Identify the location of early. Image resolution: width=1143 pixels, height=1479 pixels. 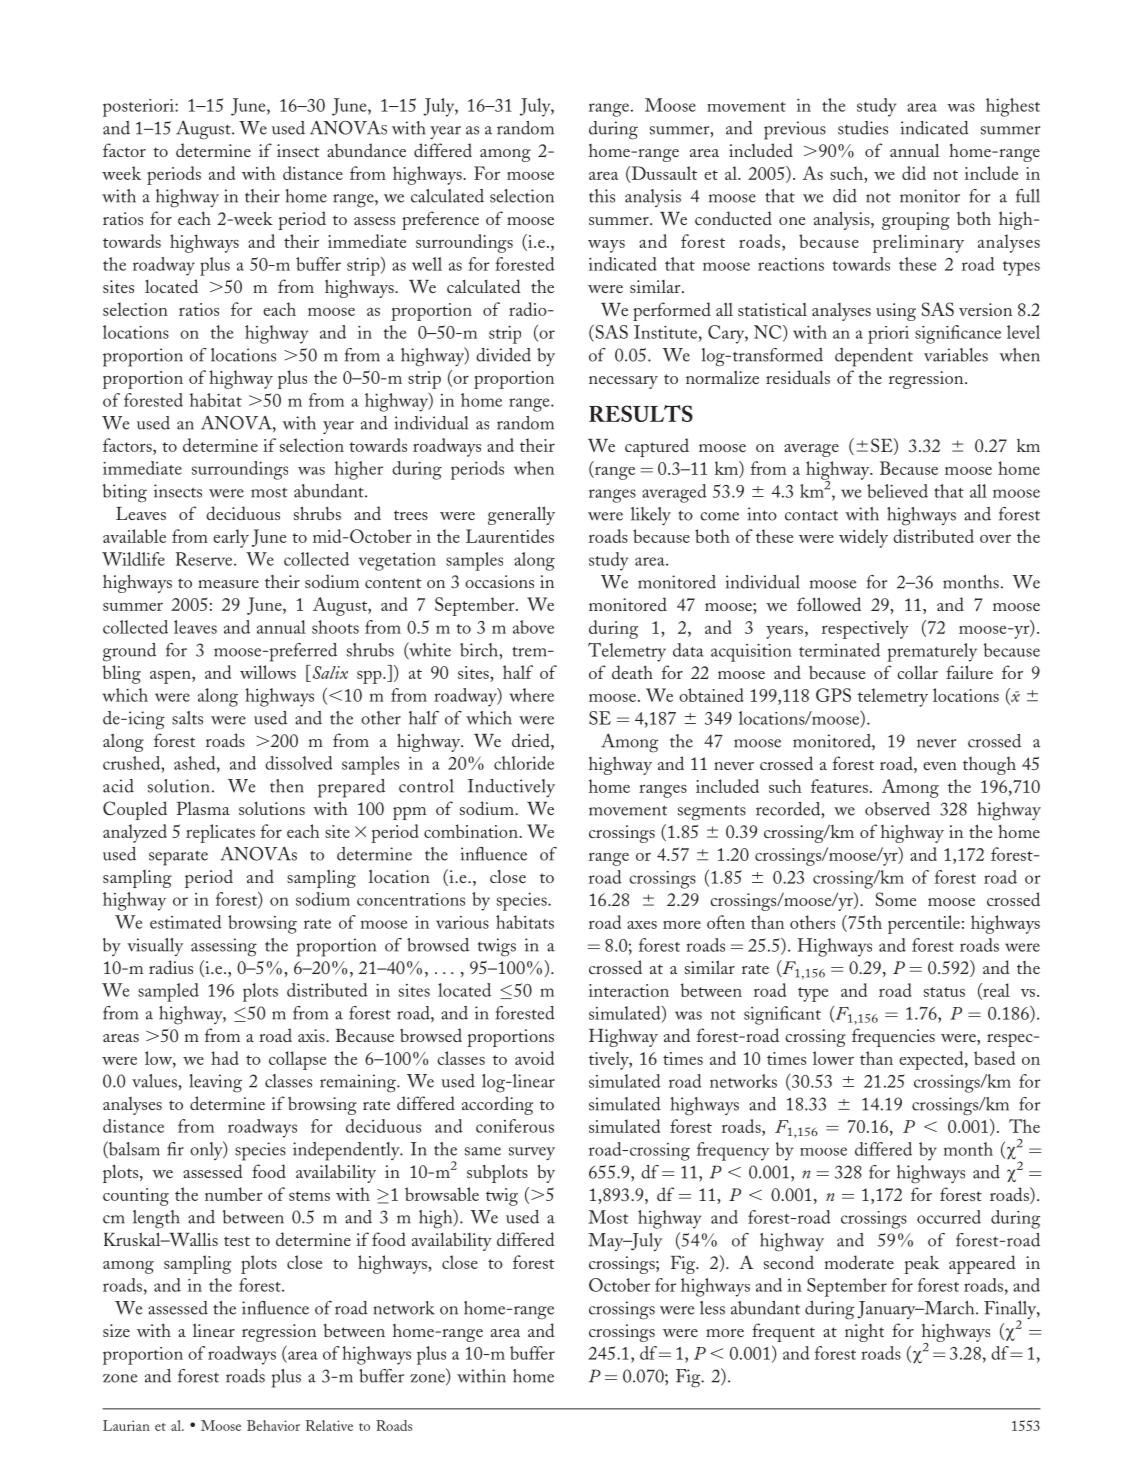
(231, 538).
